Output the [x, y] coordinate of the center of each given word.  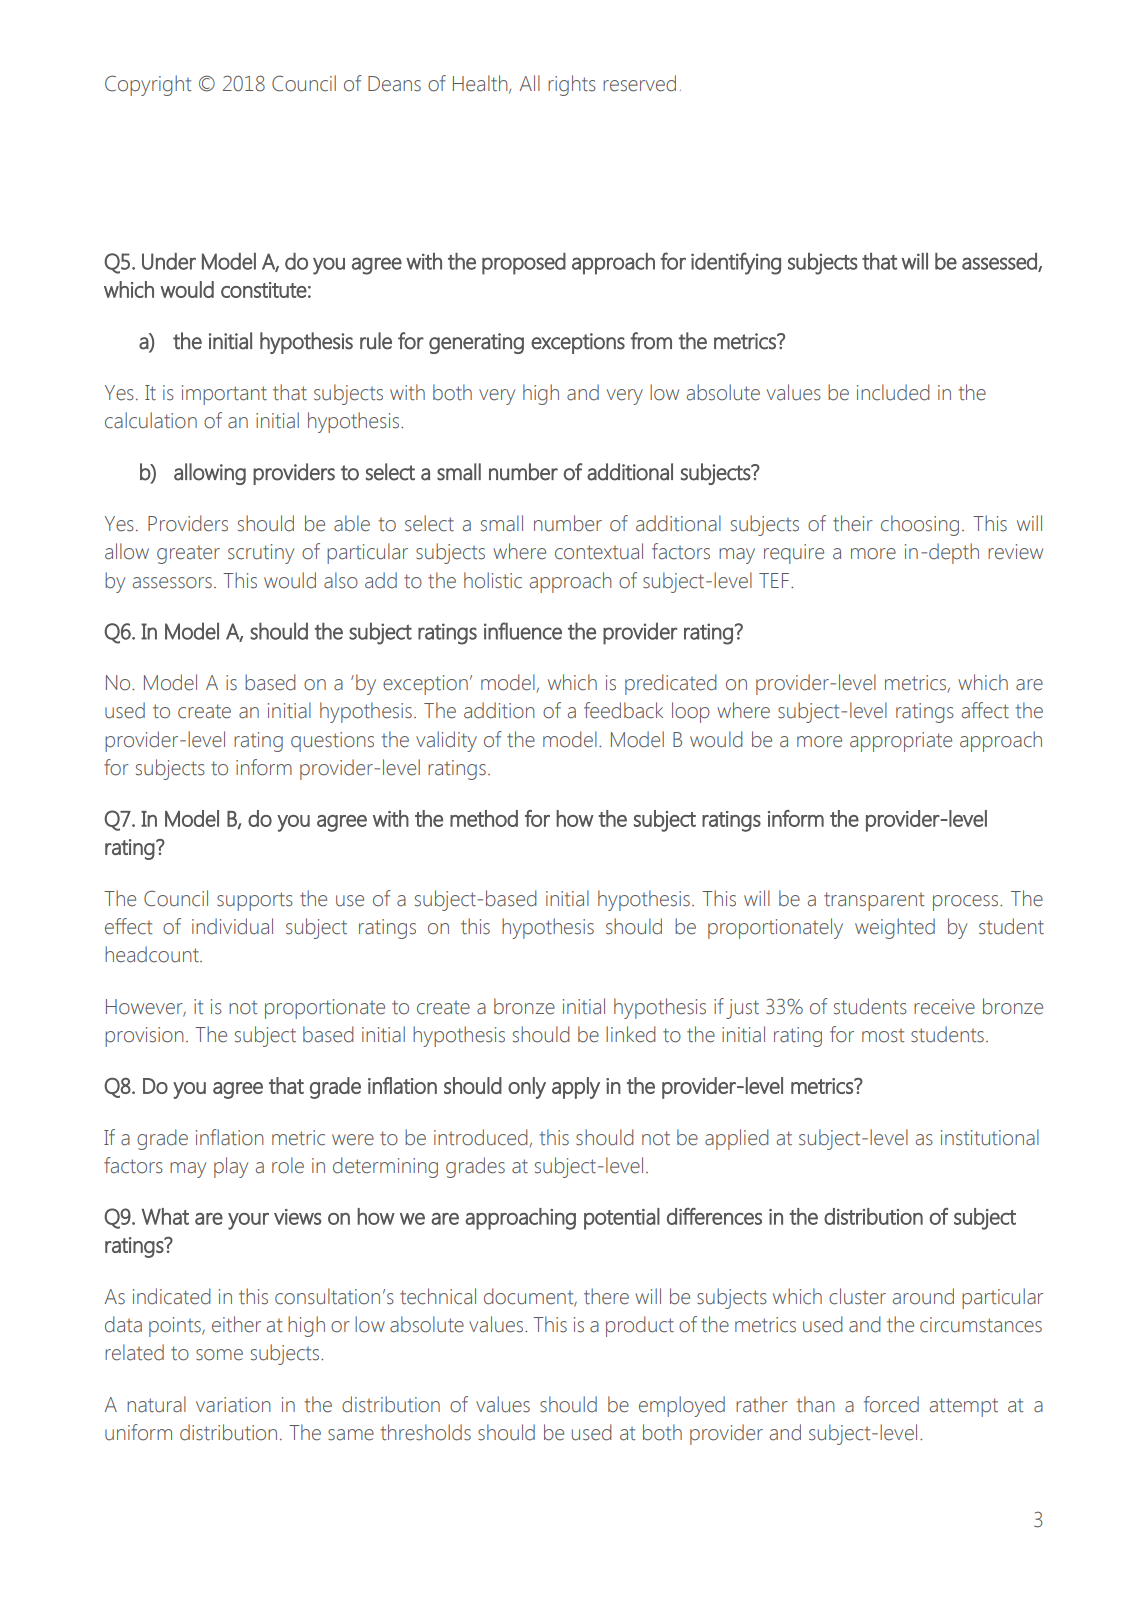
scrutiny [261, 554]
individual [232, 926]
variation [233, 1405]
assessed [1000, 262]
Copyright [148, 85]
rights [572, 85]
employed [682, 1406]
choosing [920, 525]
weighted [895, 928]
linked [631, 1034]
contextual [599, 551]
